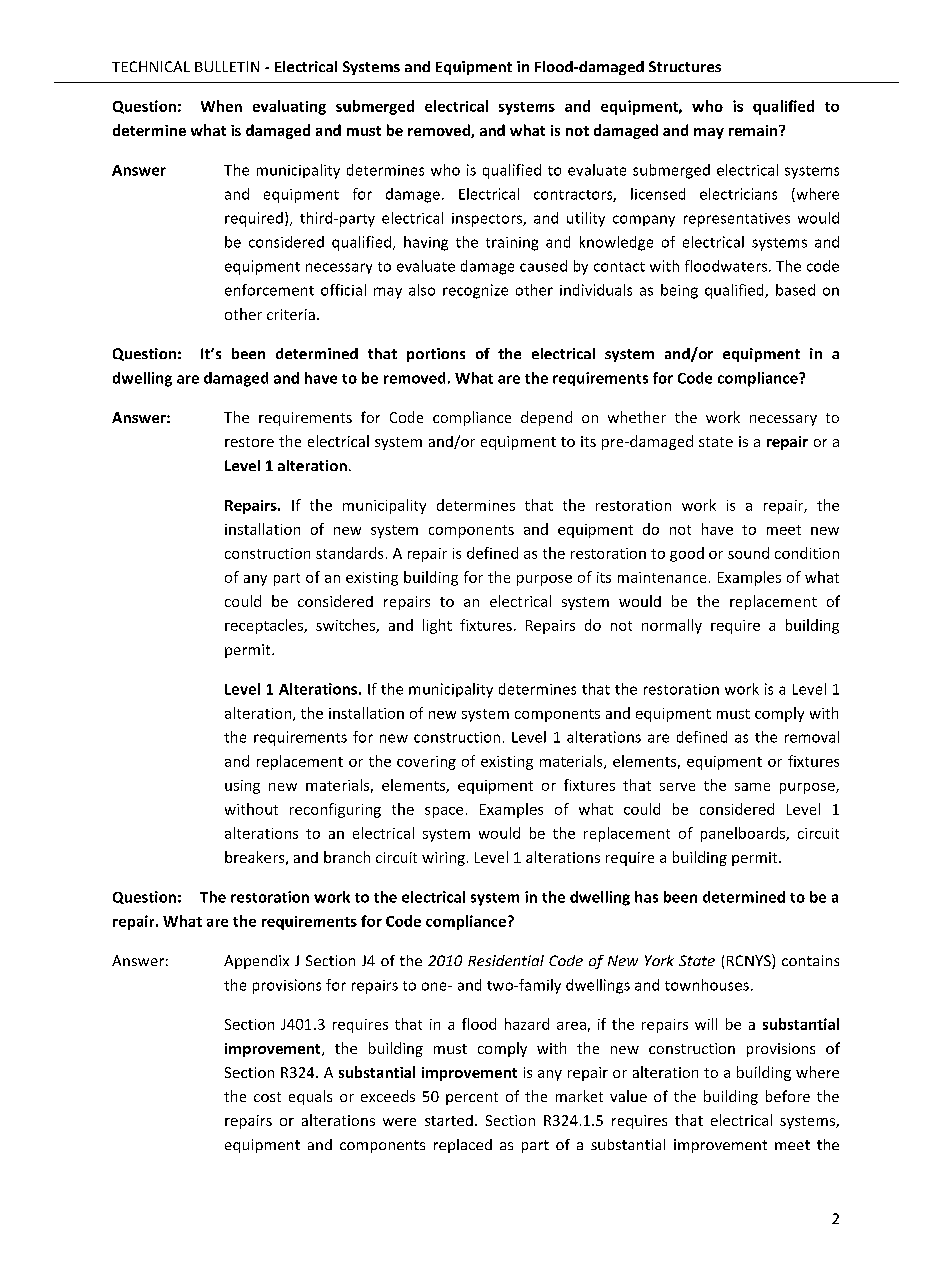 This screenshot has height=1272, width=952. Describe the element at coordinates (437, 626) in the screenshot. I see `light` at that location.
